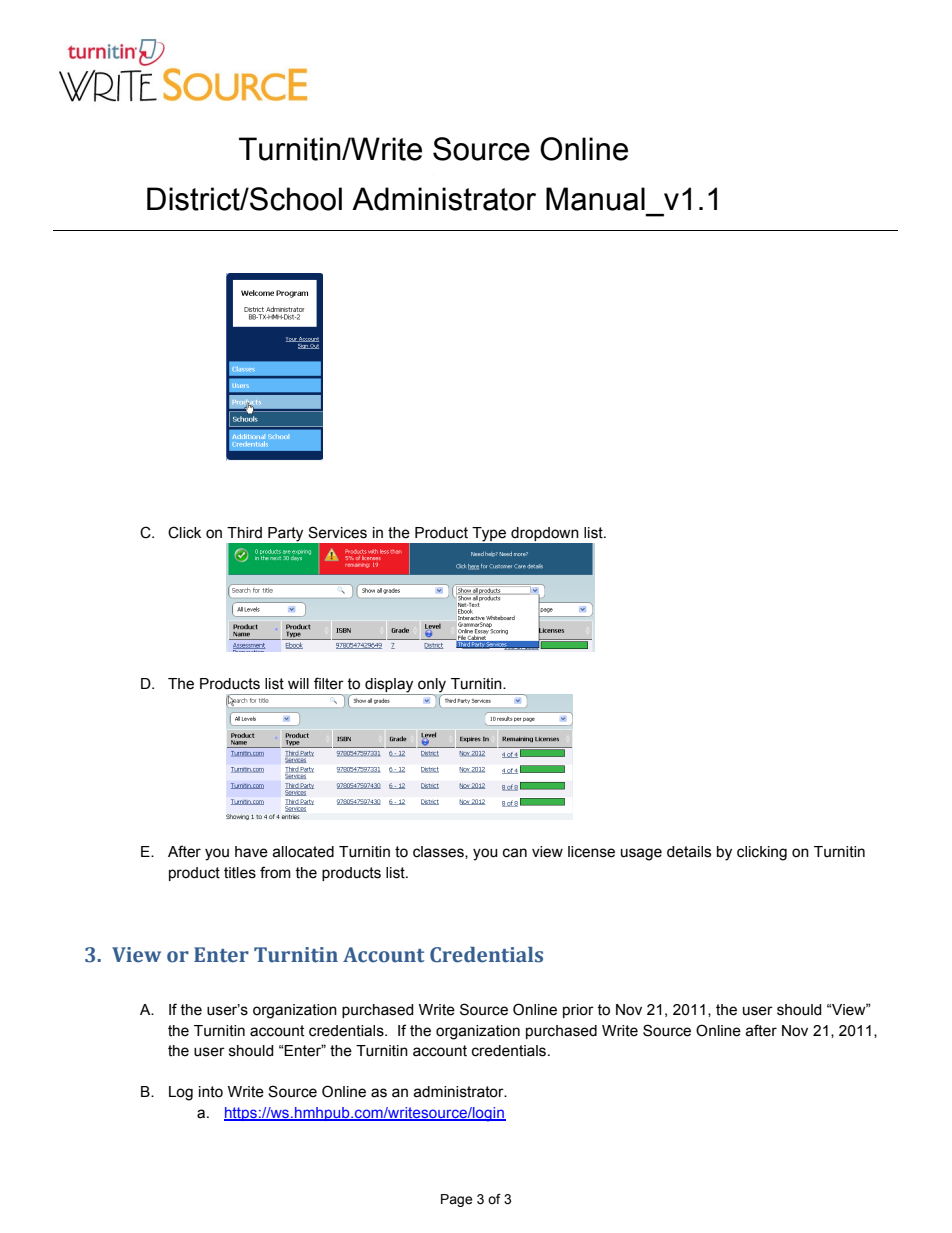  Describe the element at coordinates (275, 872) in the screenshot. I see `from` at that location.
